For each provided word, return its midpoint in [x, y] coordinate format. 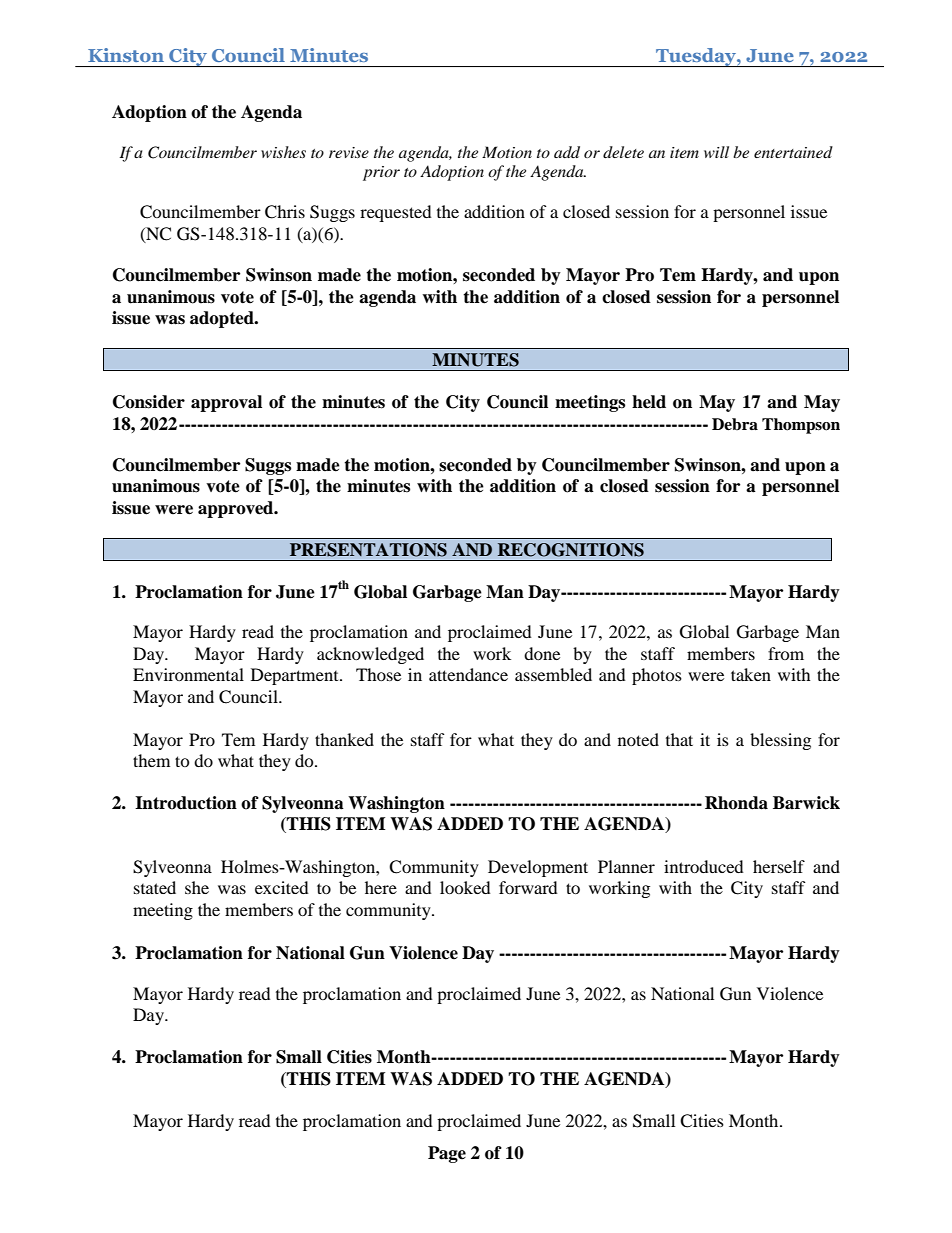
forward [528, 887]
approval [226, 403]
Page [447, 1154]
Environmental [188, 674]
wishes [283, 152]
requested [396, 213]
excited [282, 887]
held [649, 402]
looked [465, 887]
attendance [468, 674]
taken [751, 674]
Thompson [801, 426]
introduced [704, 866]
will [716, 152]
